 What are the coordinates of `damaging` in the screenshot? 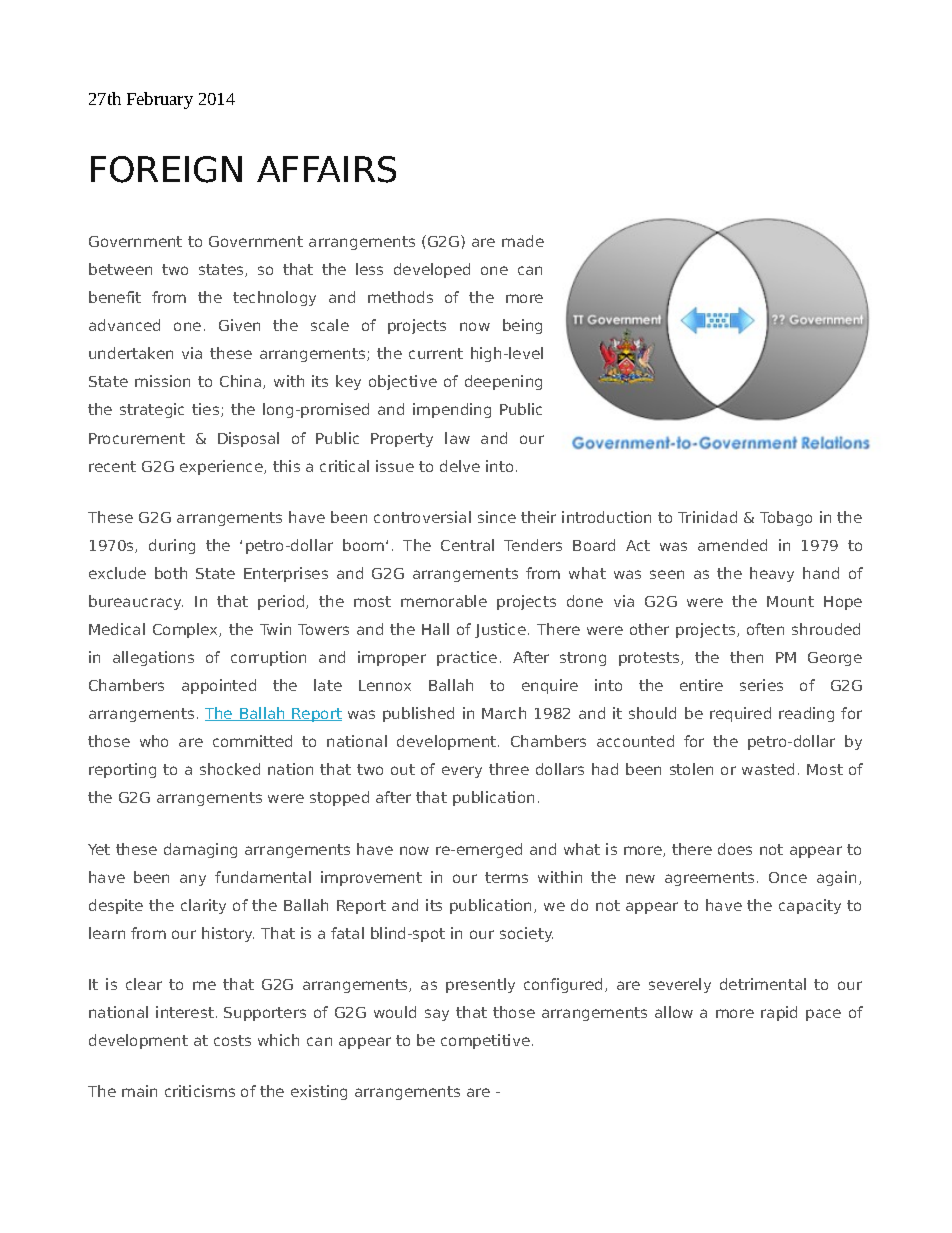 It's located at (200, 850).
